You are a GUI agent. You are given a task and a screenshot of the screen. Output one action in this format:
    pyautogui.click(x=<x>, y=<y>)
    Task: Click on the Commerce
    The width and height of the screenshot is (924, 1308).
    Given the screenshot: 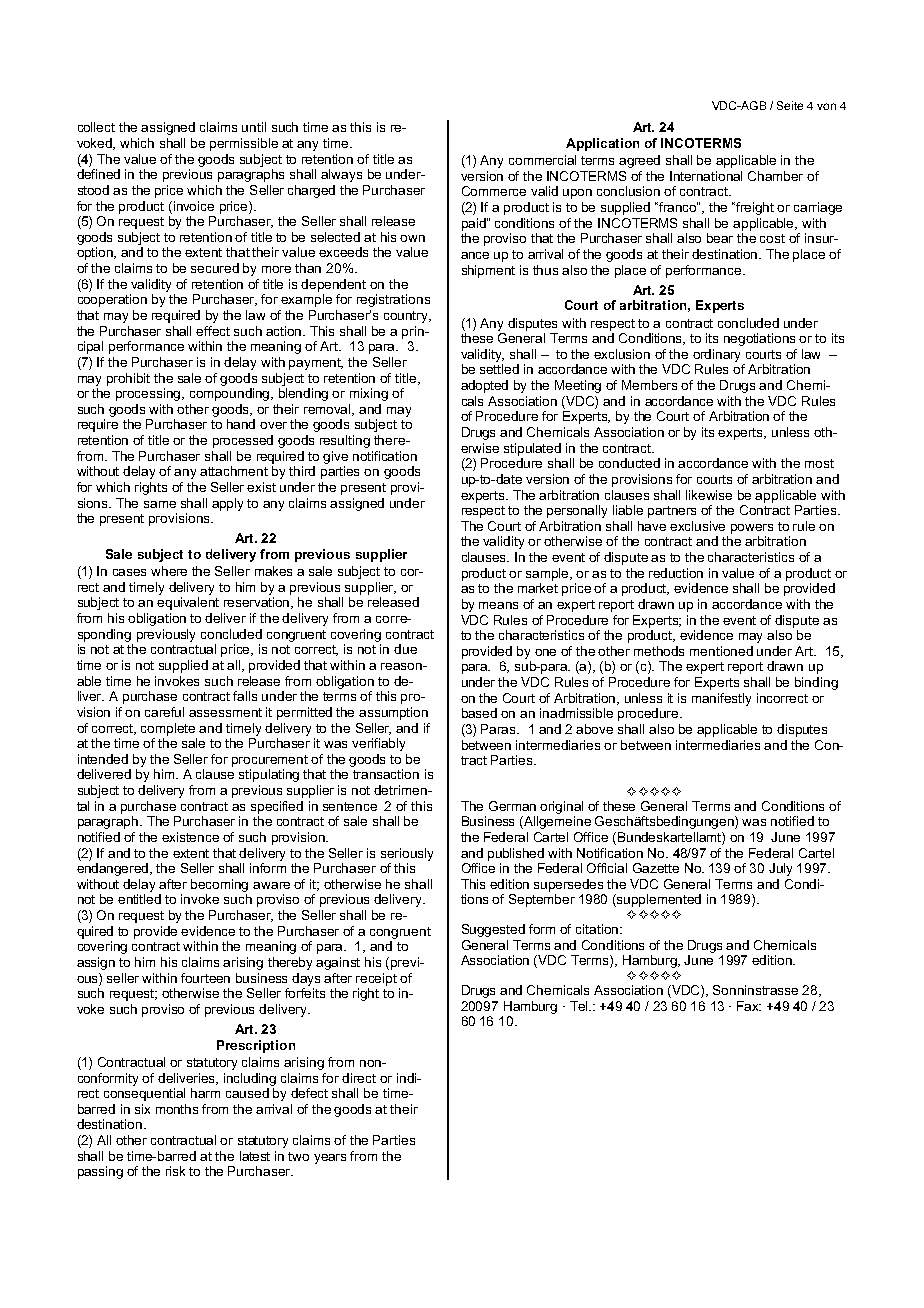 What is the action you would take?
    pyautogui.click(x=494, y=191)
